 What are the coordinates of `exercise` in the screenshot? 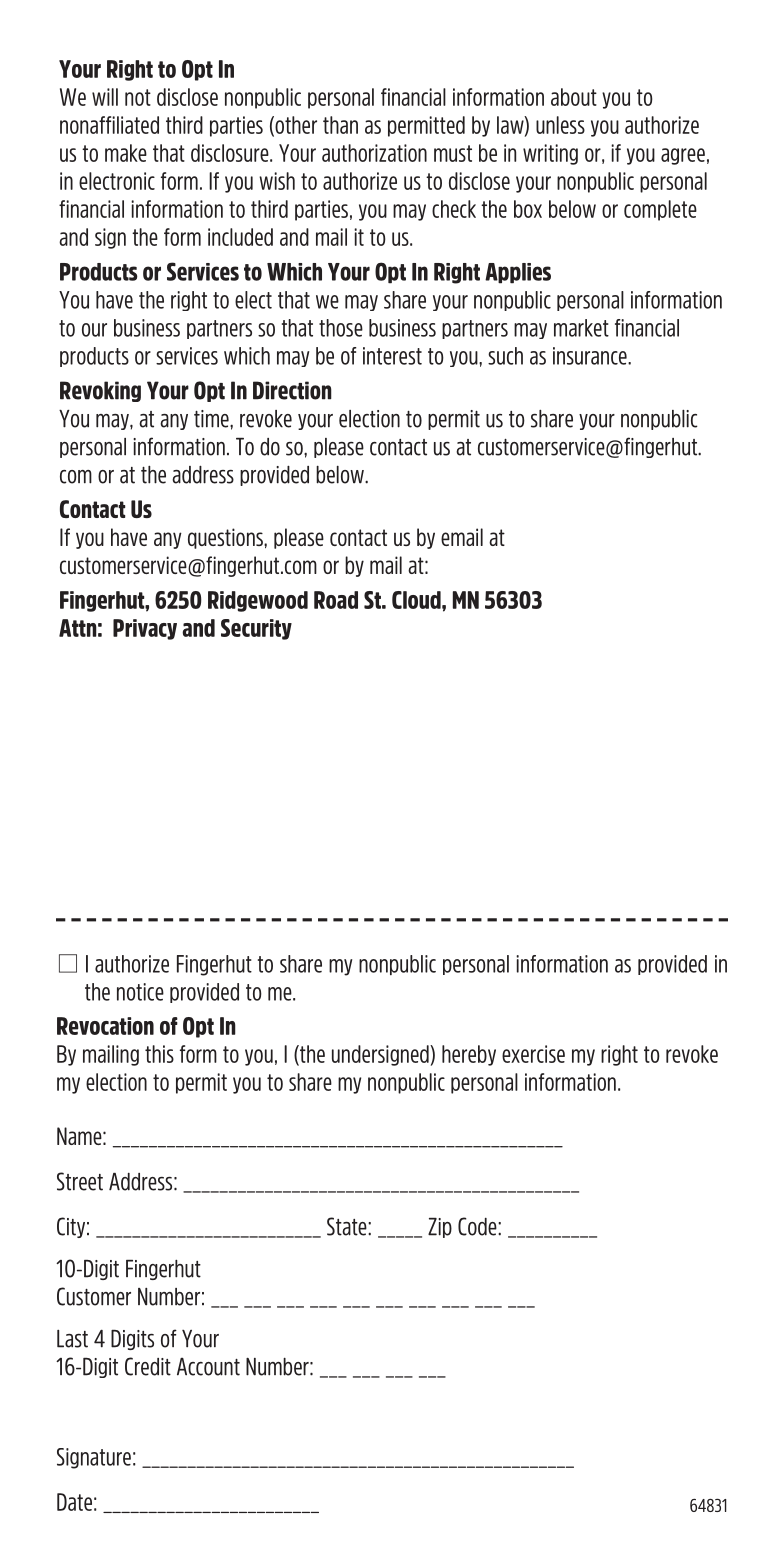 It's located at (533, 1054).
